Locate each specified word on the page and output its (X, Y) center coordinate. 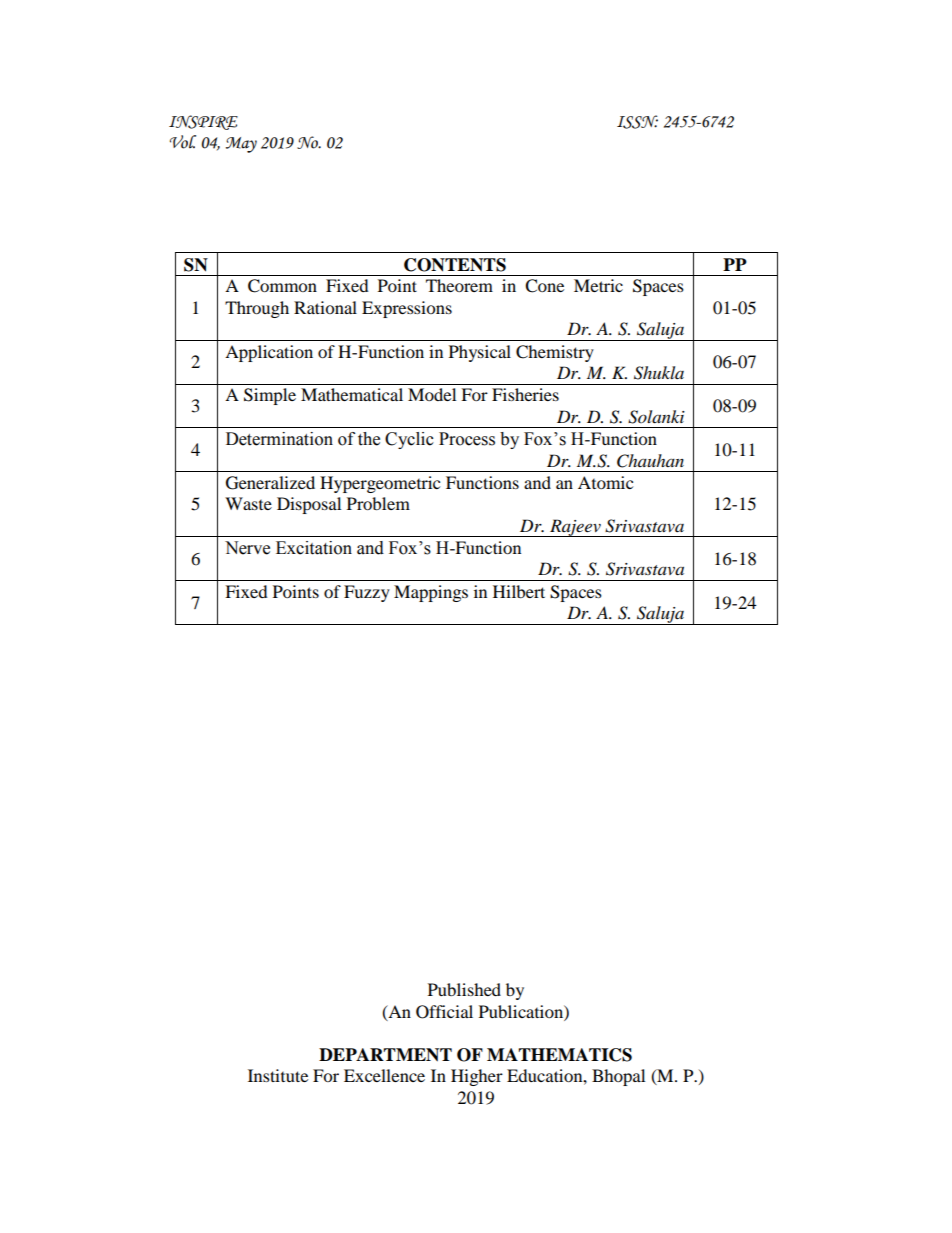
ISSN (637, 122)
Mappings (431, 593)
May (241, 145)
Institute (278, 1075)
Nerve (247, 548)
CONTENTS (455, 265)
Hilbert (519, 591)
